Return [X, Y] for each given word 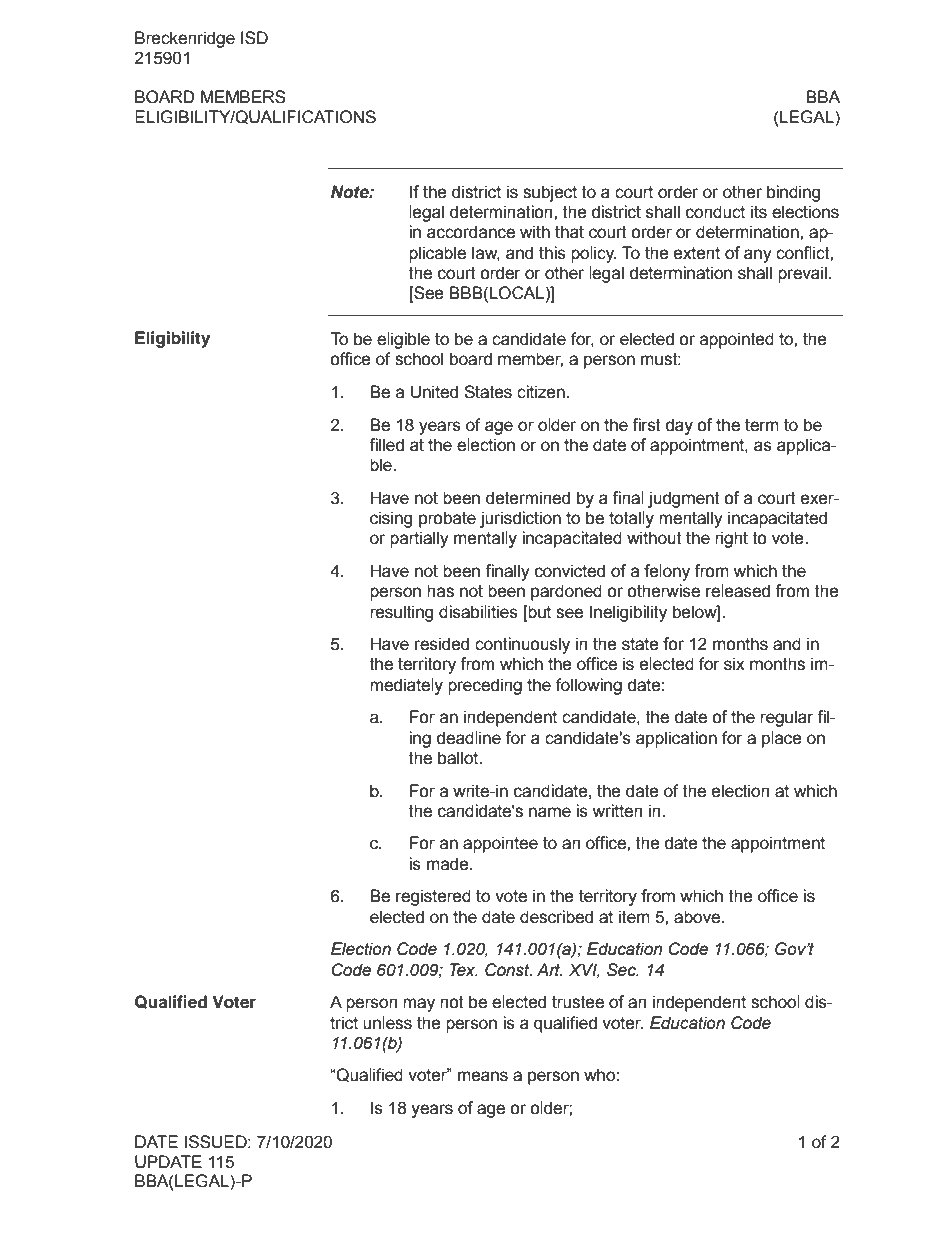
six [734, 664]
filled [386, 445]
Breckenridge [185, 39]
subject [550, 193]
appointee [500, 844]
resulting [402, 613]
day [679, 426]
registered [433, 897]
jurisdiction [520, 519]
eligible [403, 340]
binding [794, 193]
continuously [522, 645]
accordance [471, 232]
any [758, 256]
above [697, 917]
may [419, 1005]
